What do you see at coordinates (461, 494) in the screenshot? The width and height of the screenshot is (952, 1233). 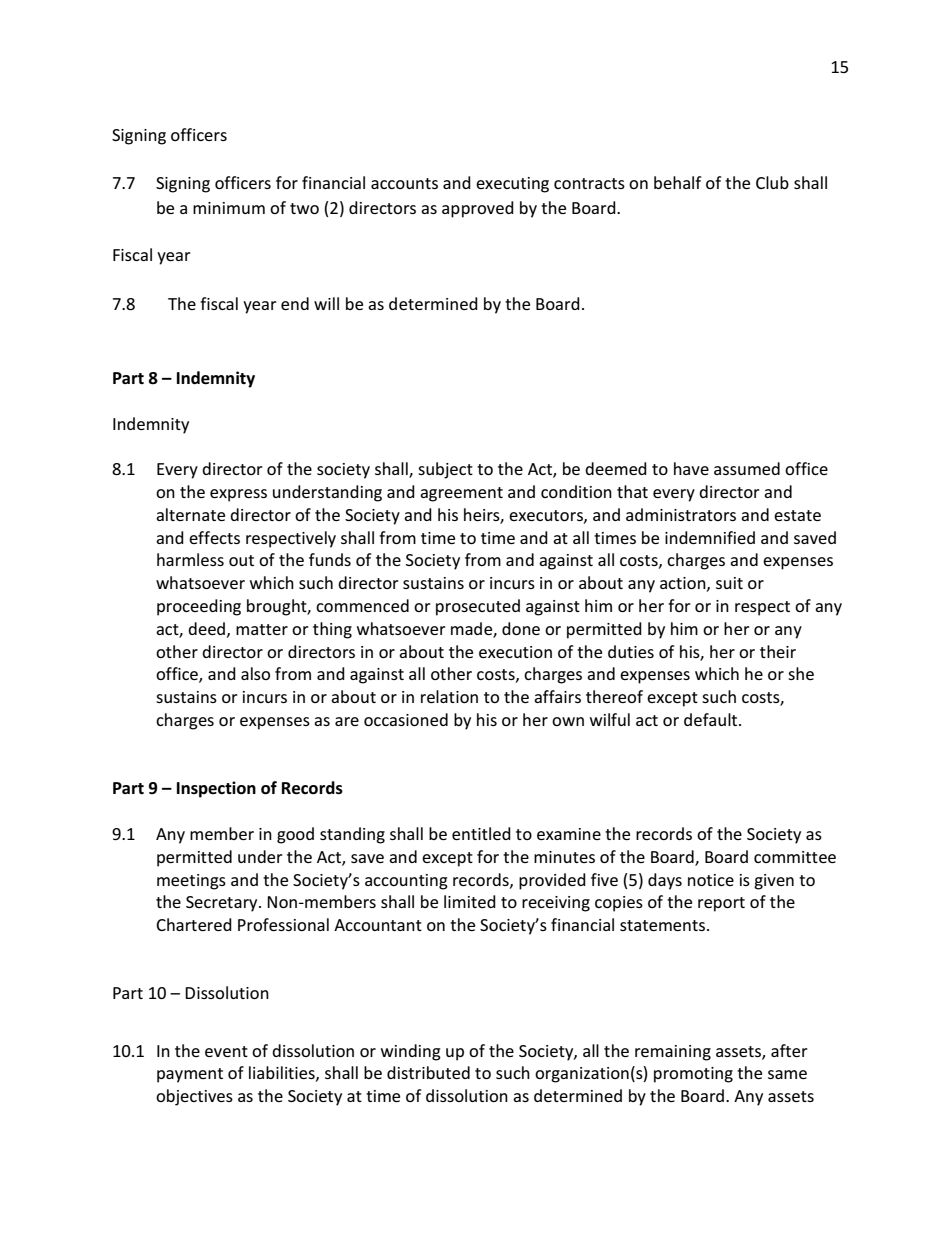 I see `agreement` at bounding box center [461, 494].
